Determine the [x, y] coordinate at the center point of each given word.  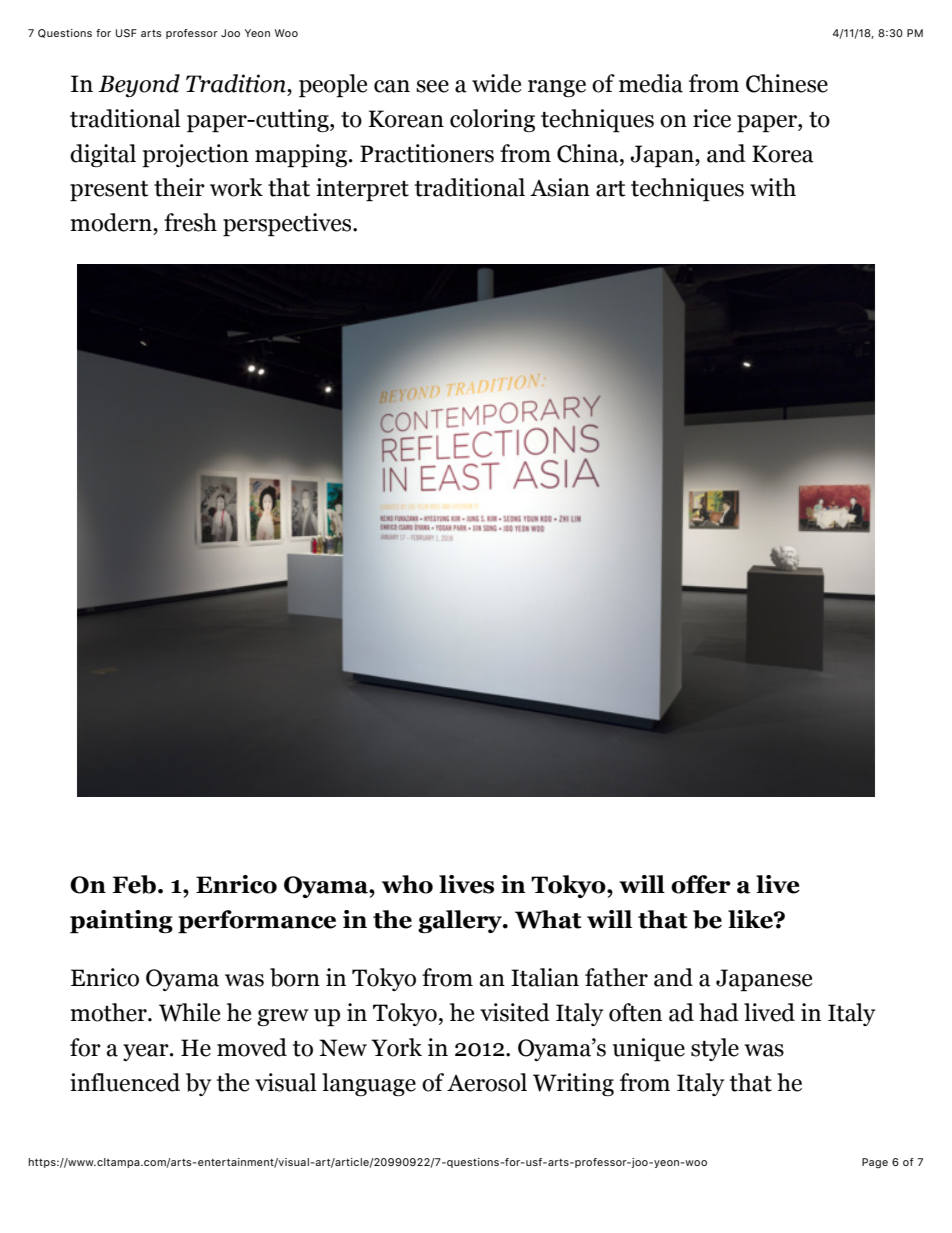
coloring [492, 120]
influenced [125, 1082]
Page [875, 1163]
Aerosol [487, 1082]
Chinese [787, 83]
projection [195, 156]
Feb [134, 884]
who [407, 884]
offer [701, 884]
